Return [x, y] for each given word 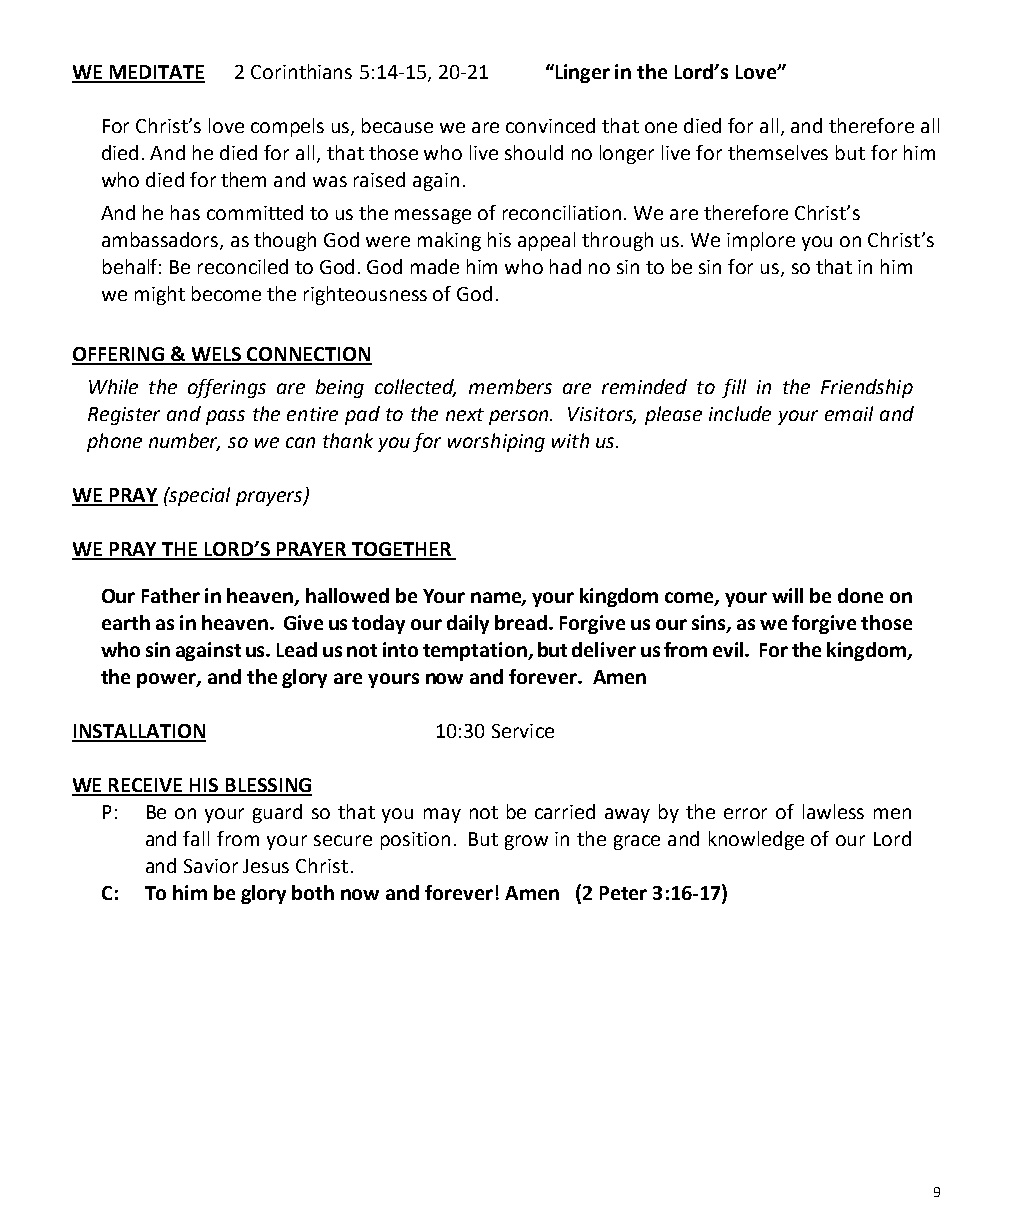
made [435, 266]
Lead [297, 649]
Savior [211, 866]
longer [627, 154]
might [160, 295]
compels [287, 127]
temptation [476, 651]
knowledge [756, 840]
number [184, 442]
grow [526, 842]
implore [761, 241]
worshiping [496, 442]
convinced [550, 125]
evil [729, 649]
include [740, 413]
